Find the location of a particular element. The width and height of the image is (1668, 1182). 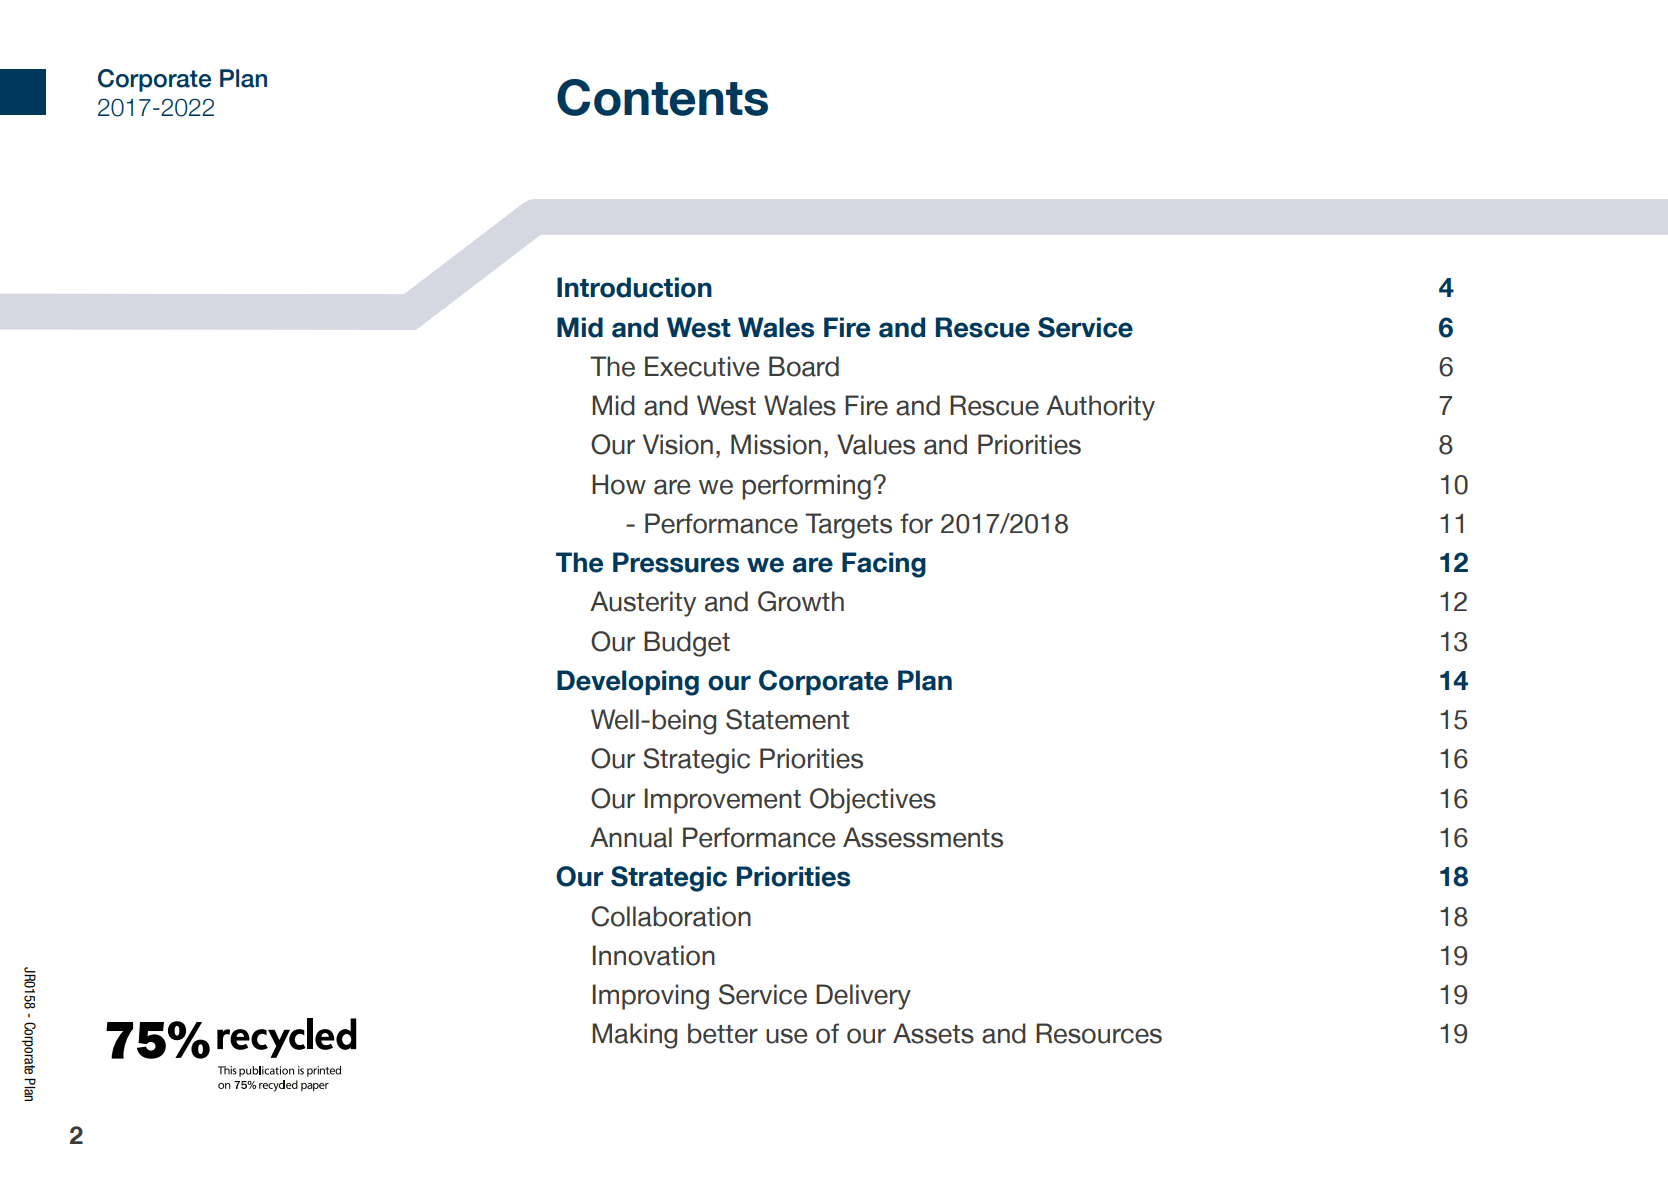

Values is located at coordinates (876, 444).
